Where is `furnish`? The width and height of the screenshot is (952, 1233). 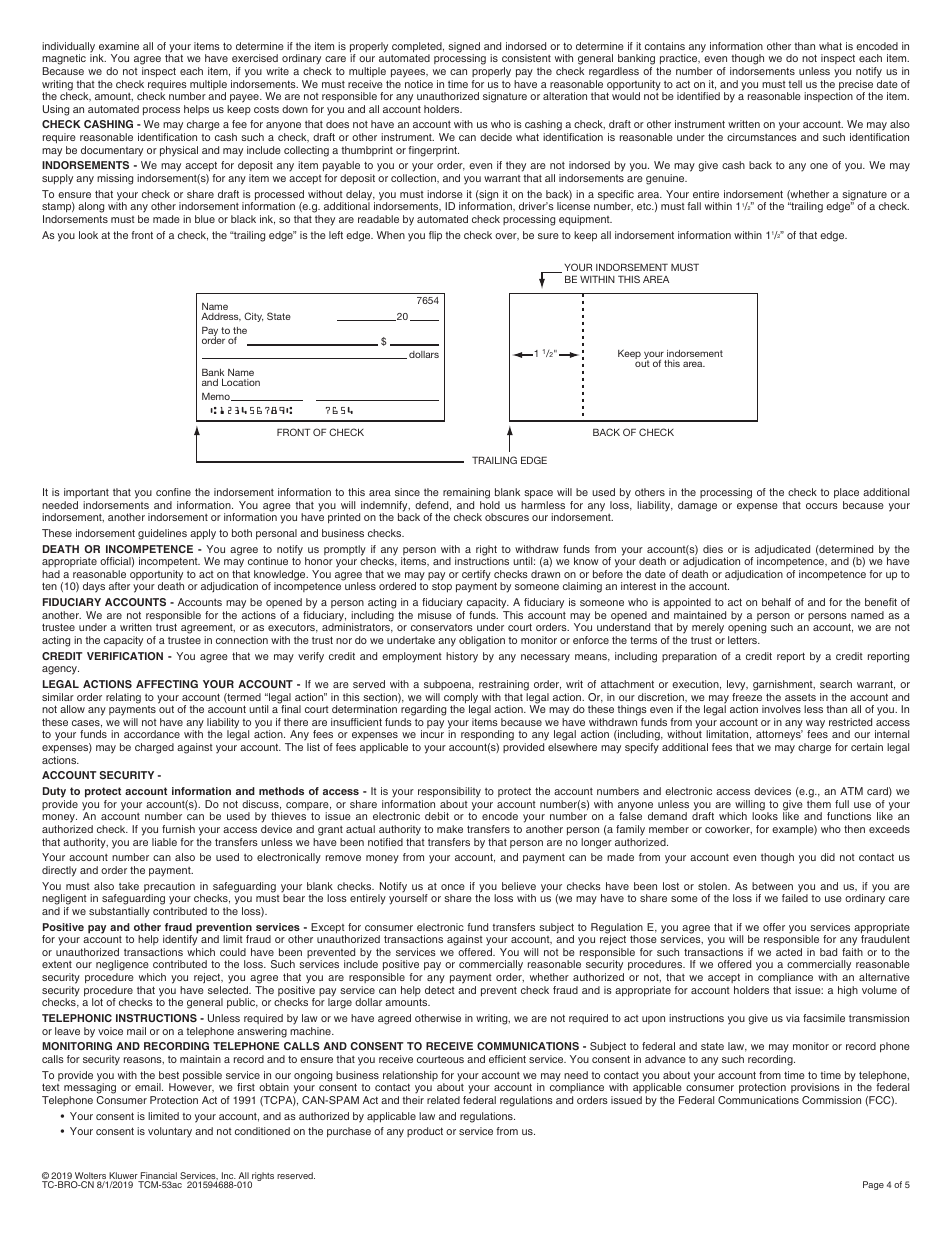
furnish is located at coordinates (178, 829).
